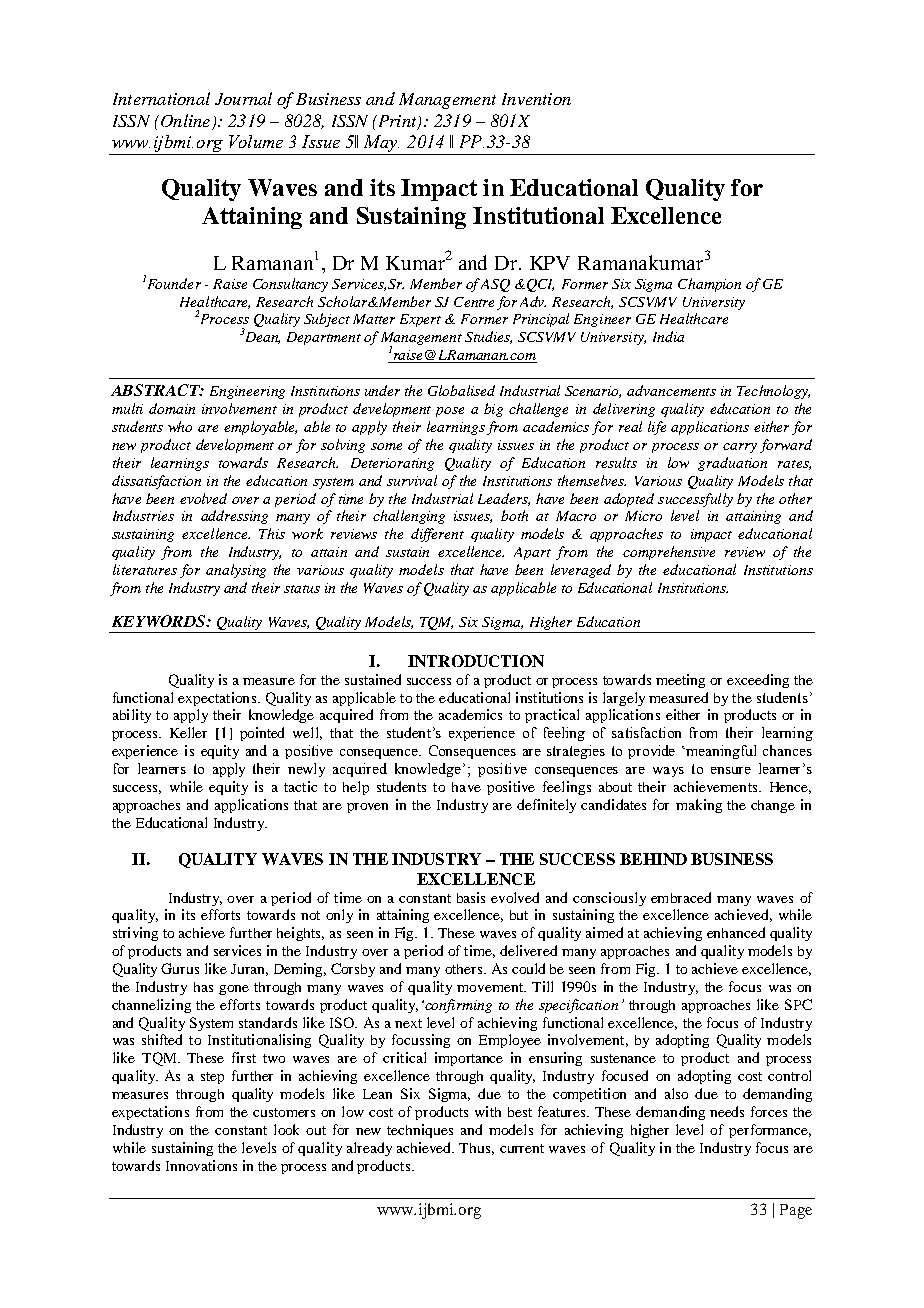 This screenshot has height=1308, width=924. I want to click on Innovations, so click(201, 1165).
